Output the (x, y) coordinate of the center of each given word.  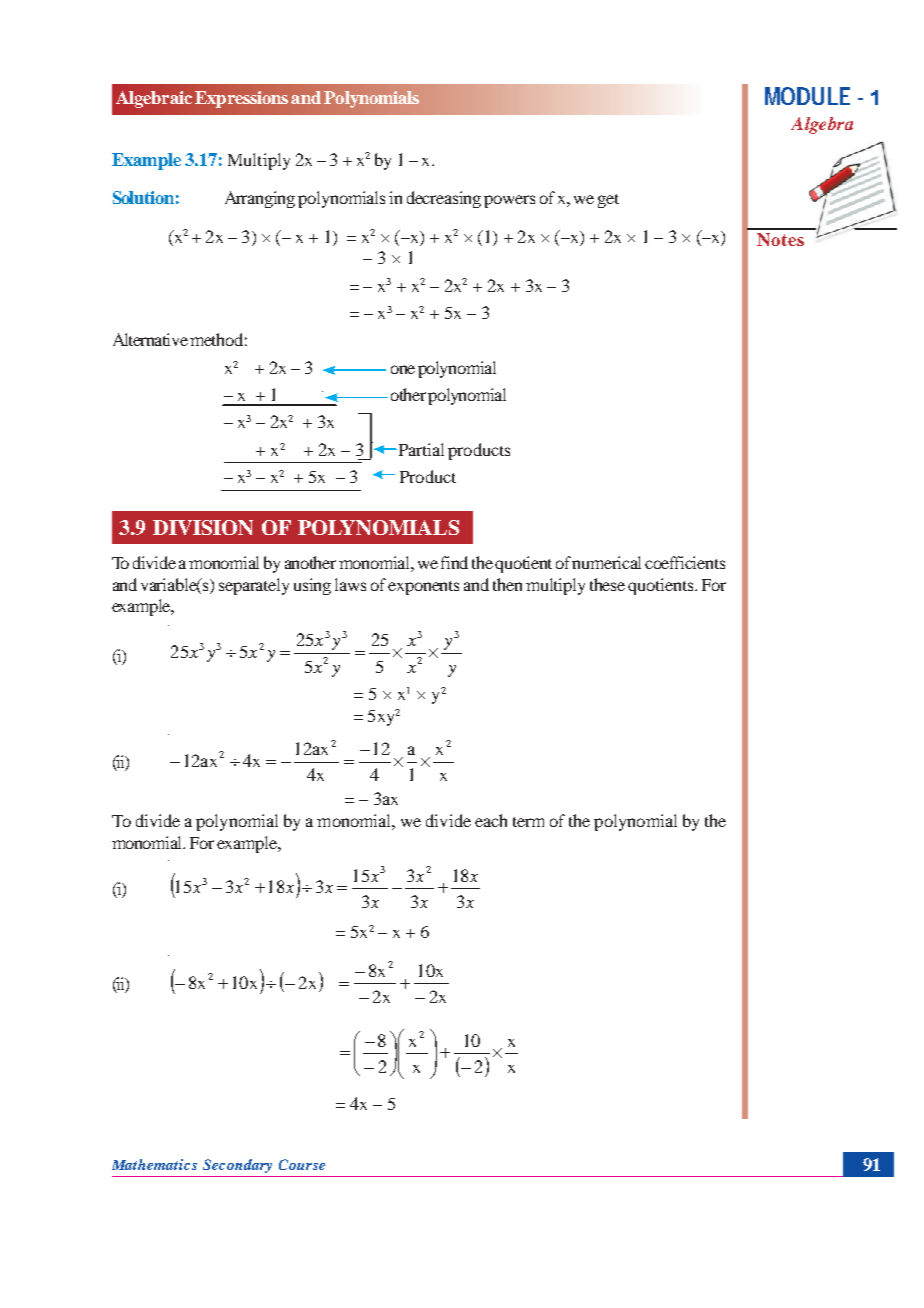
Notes (780, 239)
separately (254, 586)
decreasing (444, 199)
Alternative (150, 339)
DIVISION (203, 527)
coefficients (685, 562)
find (454, 562)
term (528, 822)
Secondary (237, 1166)
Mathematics (154, 1164)
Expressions (241, 99)
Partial (420, 449)
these (607, 584)
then (507, 584)
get (608, 201)
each (491, 820)
